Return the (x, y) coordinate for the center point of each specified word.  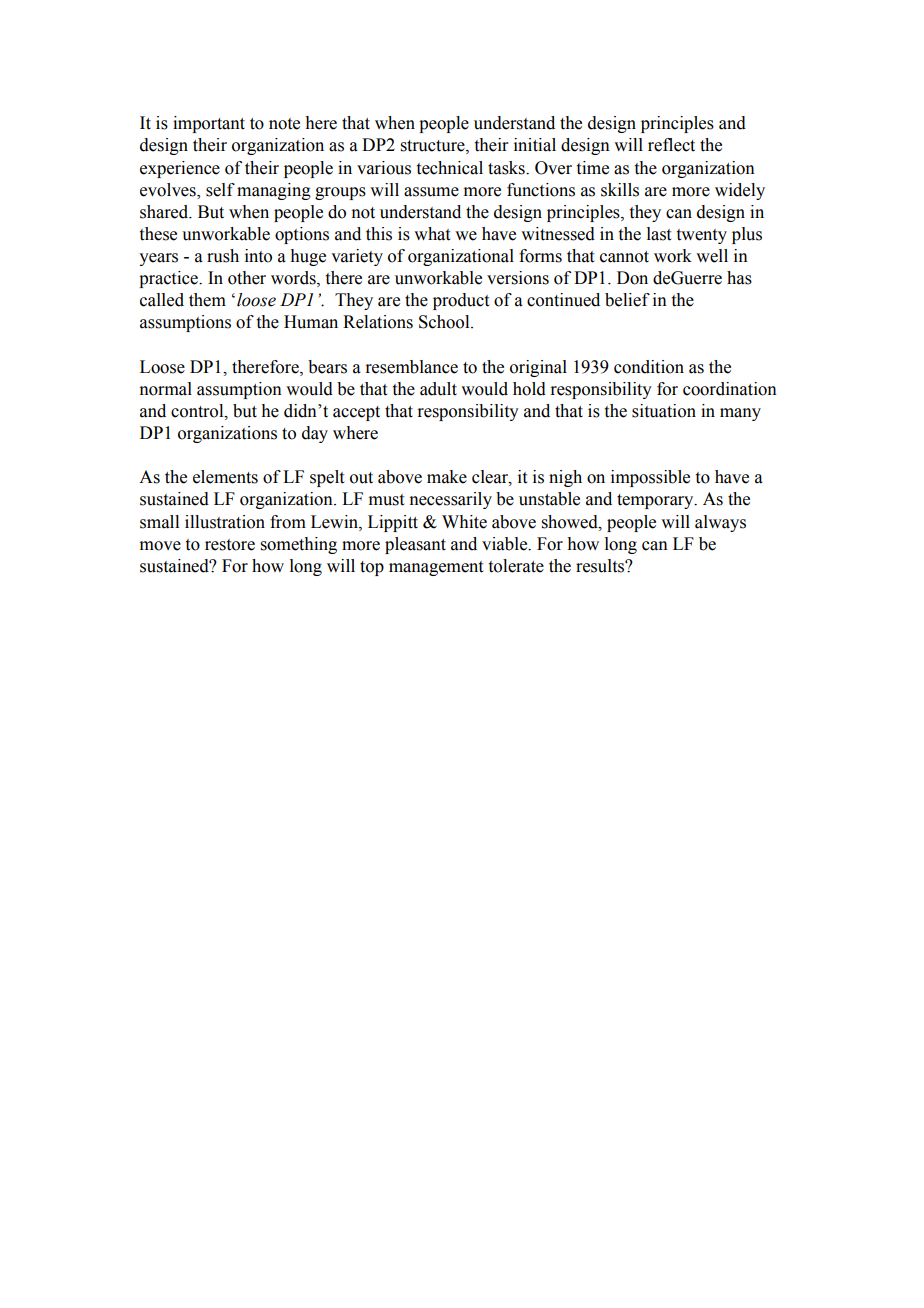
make (447, 477)
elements (225, 477)
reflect (671, 145)
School (445, 322)
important (209, 124)
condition (649, 367)
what (432, 234)
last (659, 234)
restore (230, 545)
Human (311, 322)
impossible (650, 478)
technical (450, 168)
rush (223, 256)
